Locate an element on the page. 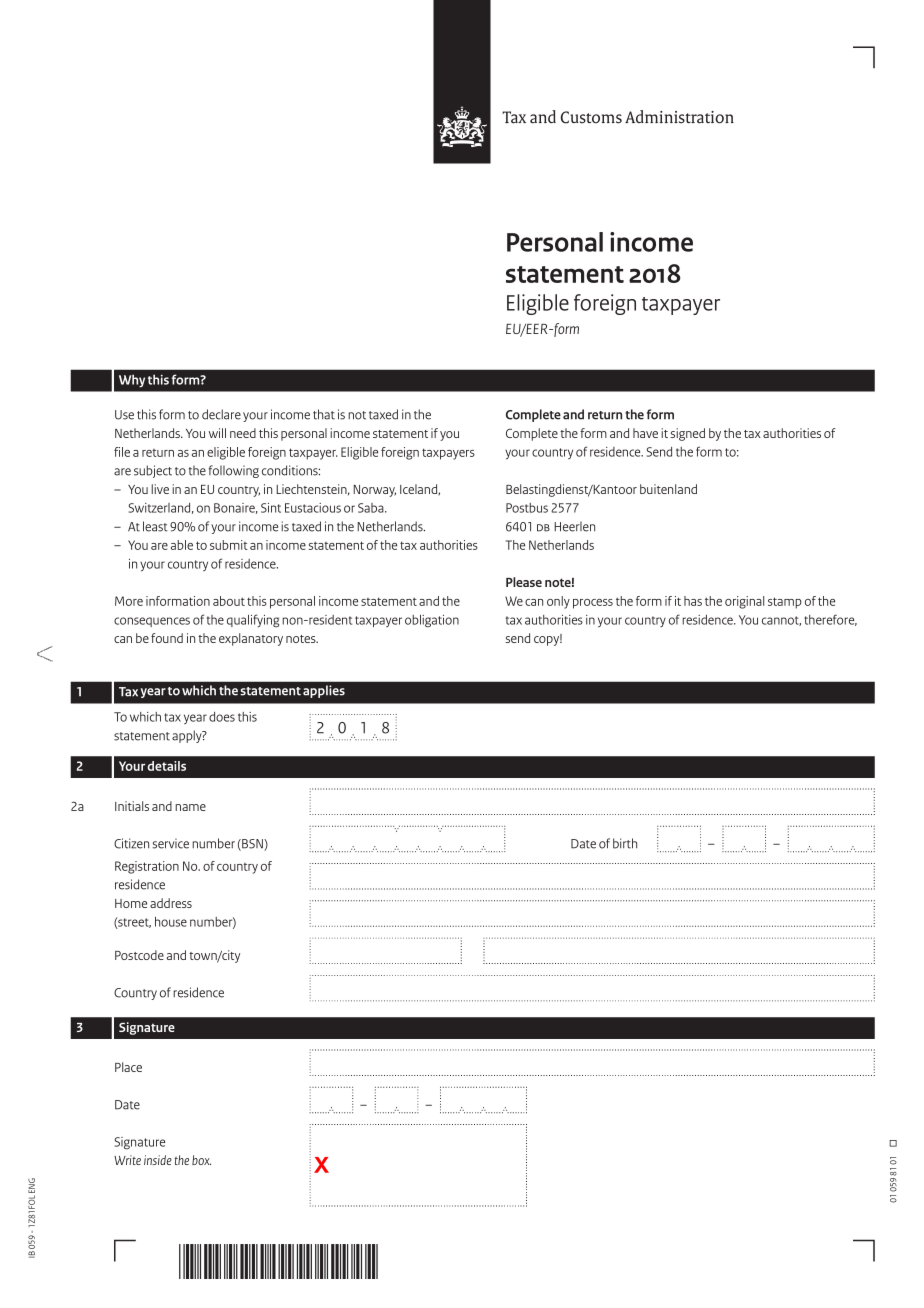  obligation is located at coordinates (432, 621).
